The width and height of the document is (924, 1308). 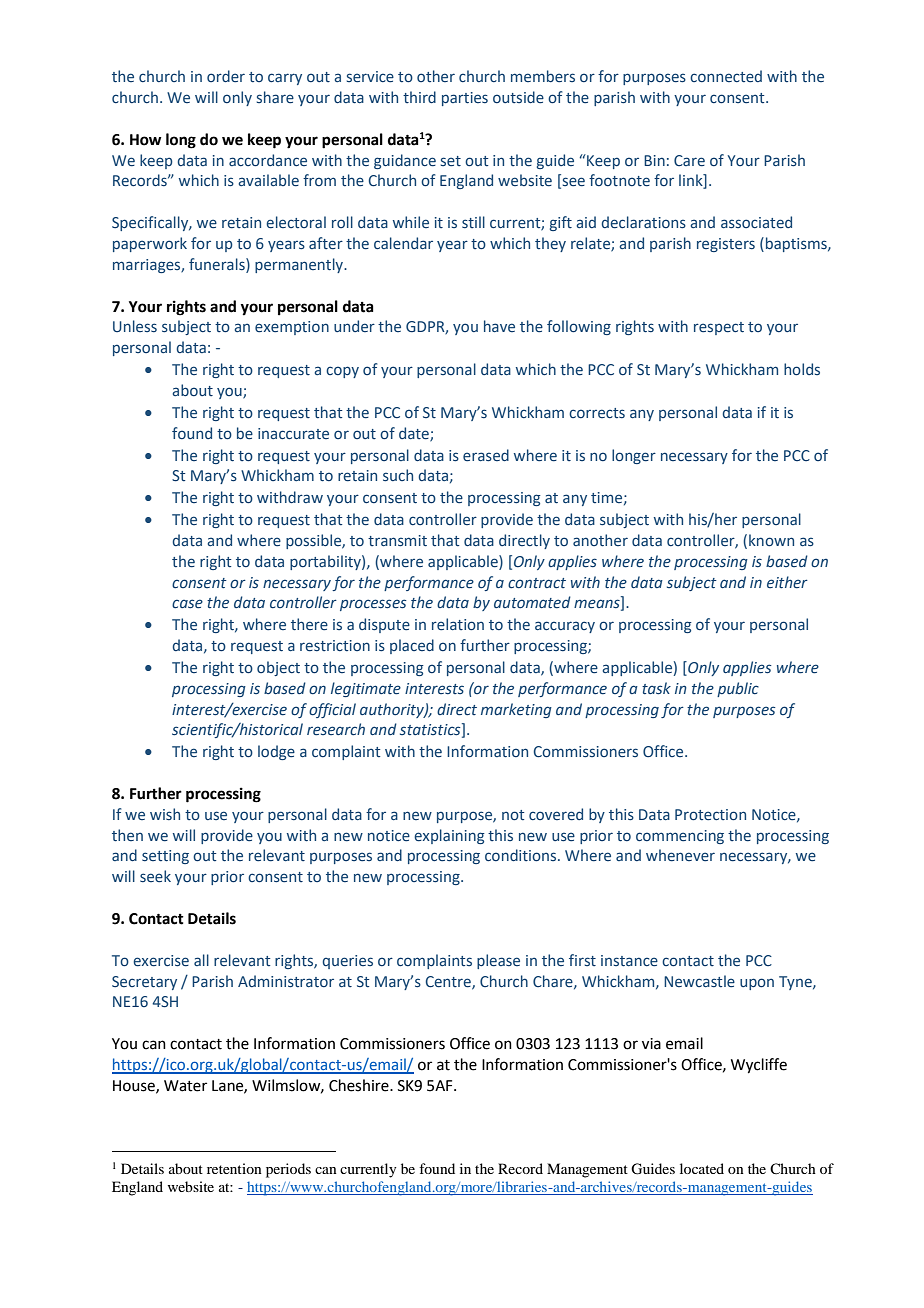 I want to click on case, so click(x=187, y=604).
